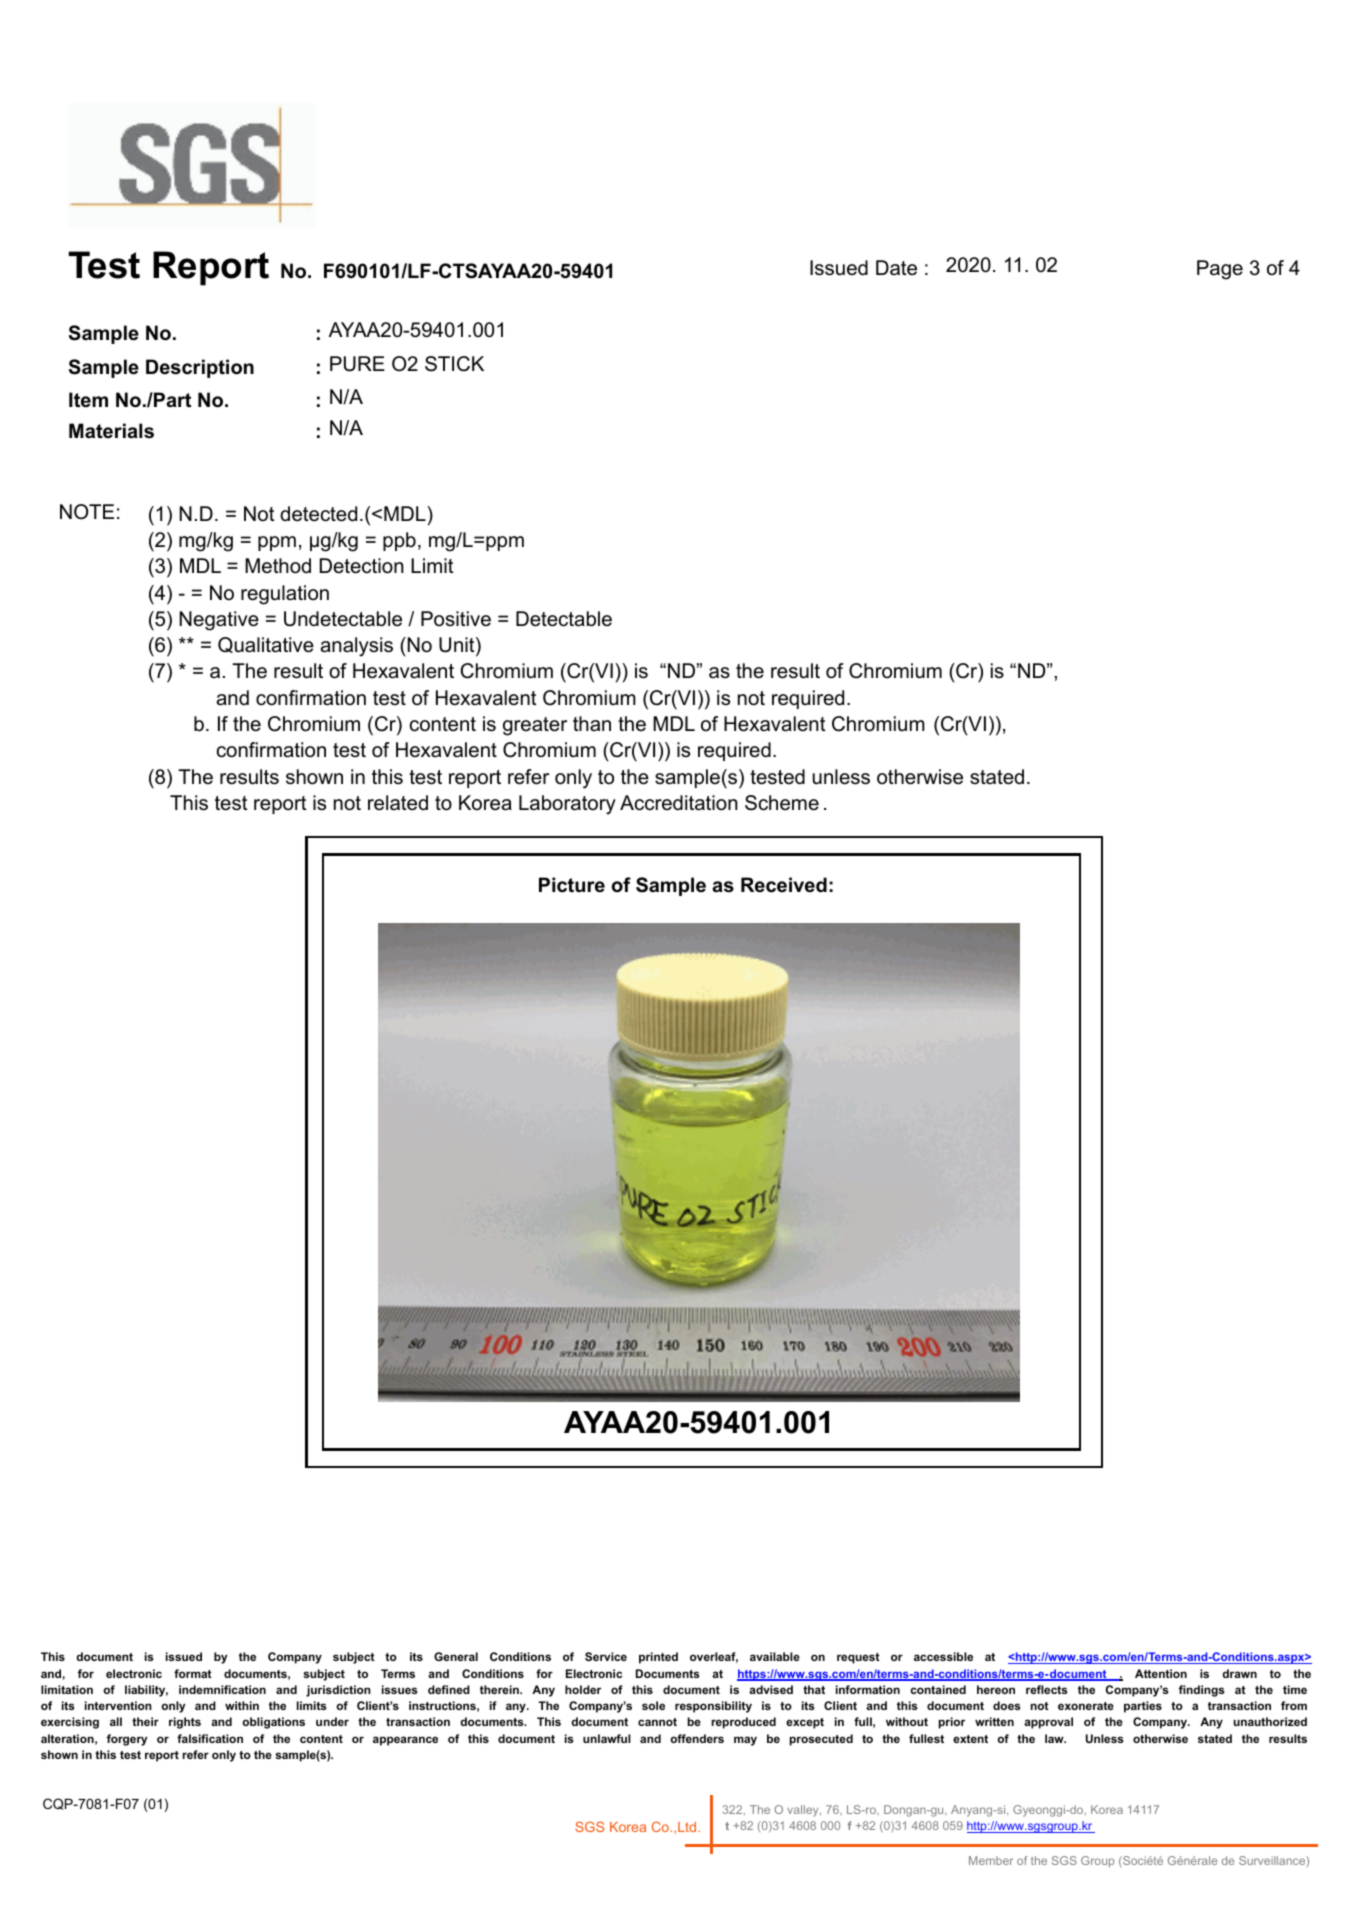 The height and width of the document is (1922, 1360). Describe the element at coordinates (782, 803) in the document. I see `Scheme` at that location.
